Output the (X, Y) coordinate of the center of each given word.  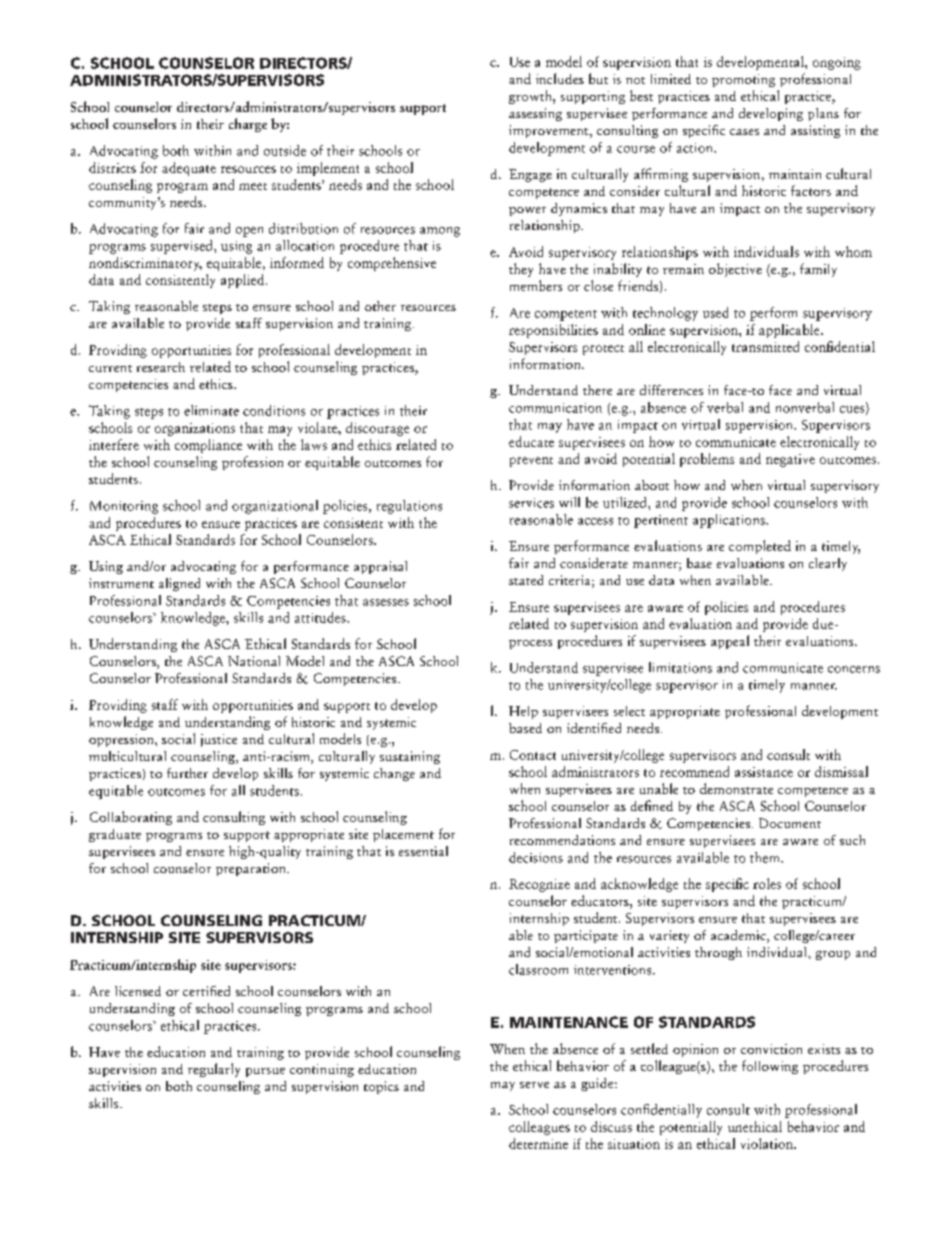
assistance (764, 772)
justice (219, 740)
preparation (252, 869)
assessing (535, 114)
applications (730, 521)
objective (735, 270)
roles (767, 883)
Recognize (539, 885)
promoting (743, 80)
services (531, 503)
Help (523, 712)
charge (248, 125)
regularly (214, 1070)
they (521, 270)
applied (244, 281)
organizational (275, 507)
